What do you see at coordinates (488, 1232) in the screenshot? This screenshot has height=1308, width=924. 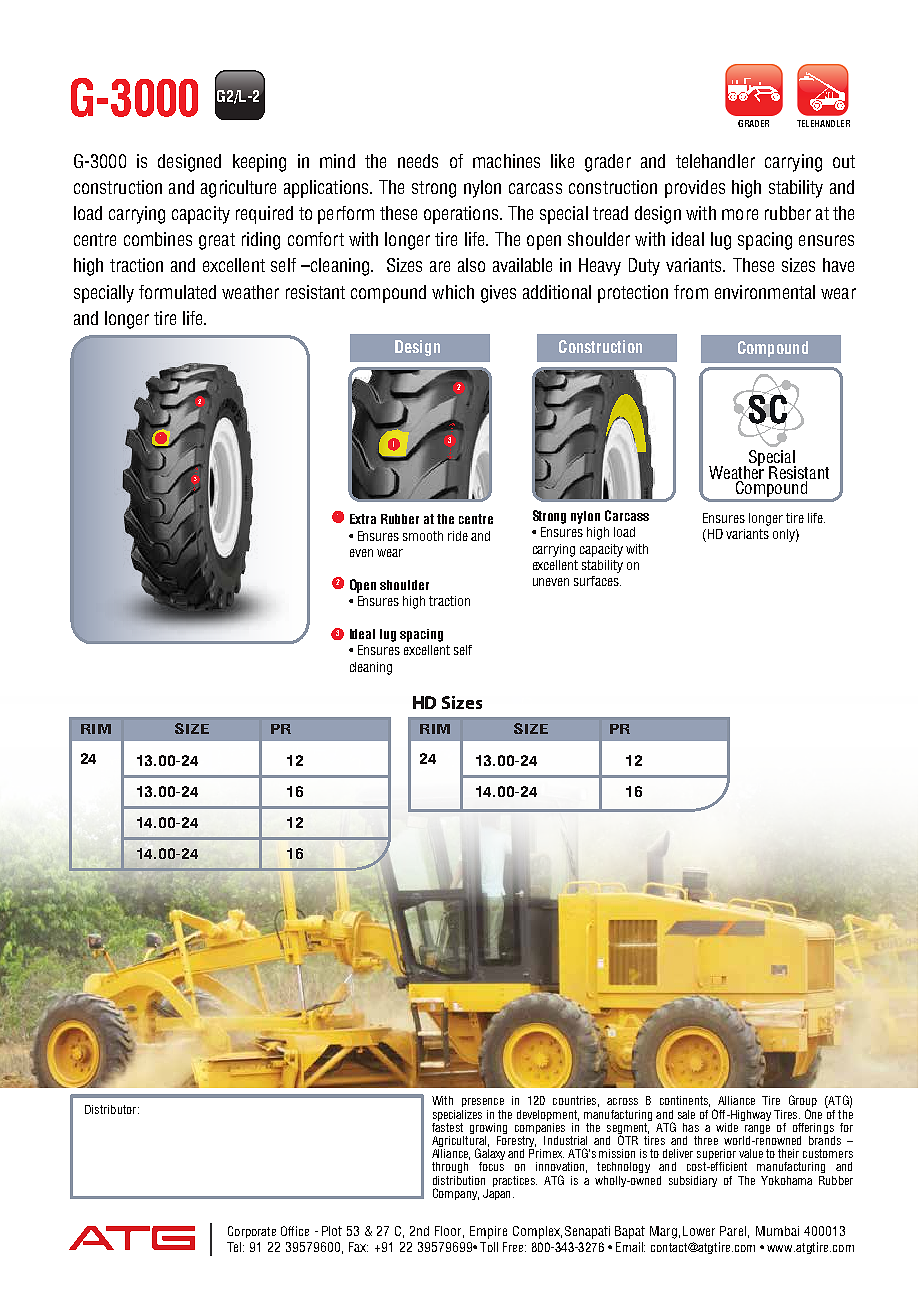 I see `Empire` at bounding box center [488, 1232].
